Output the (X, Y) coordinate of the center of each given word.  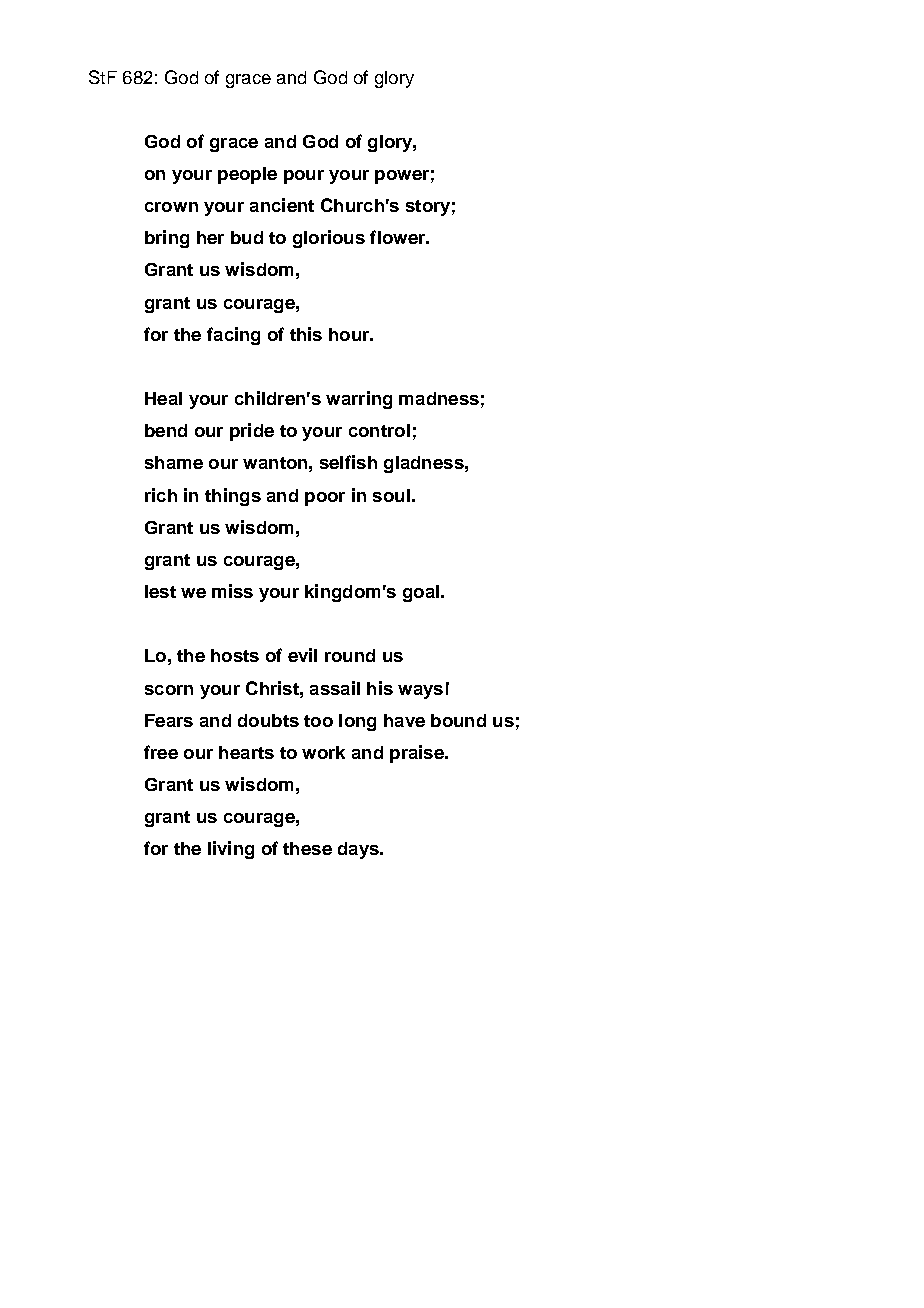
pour (304, 177)
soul (391, 495)
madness (439, 398)
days (359, 850)
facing (233, 336)
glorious (329, 239)
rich (161, 495)
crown (171, 207)
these (307, 848)
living (231, 850)
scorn (169, 690)
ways (420, 692)
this (306, 334)
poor (325, 499)
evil (302, 655)
